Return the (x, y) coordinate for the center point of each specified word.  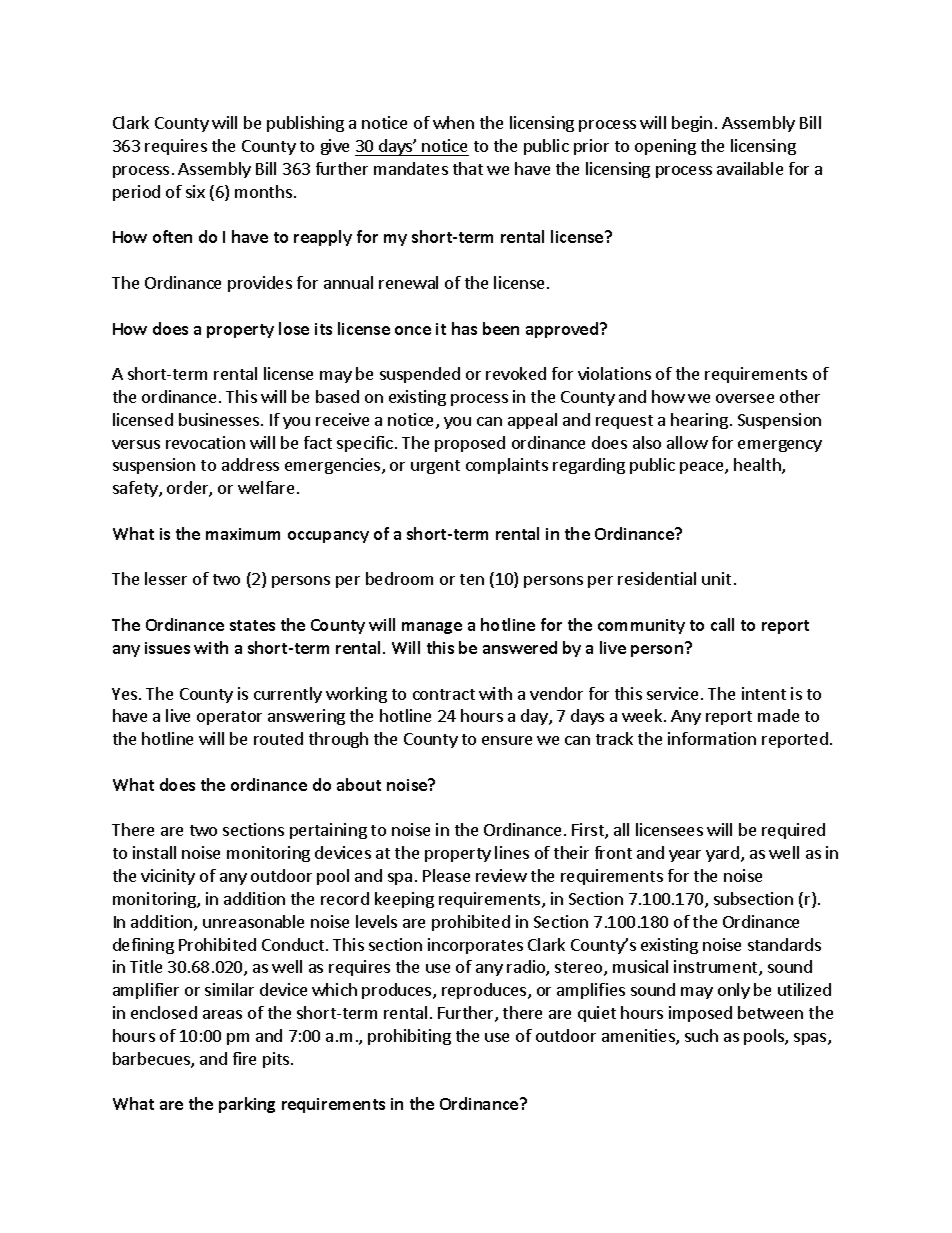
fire (244, 1058)
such (701, 1035)
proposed (470, 444)
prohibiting (409, 1037)
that (468, 168)
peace (703, 468)
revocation (205, 442)
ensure (507, 740)
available (750, 168)
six (195, 191)
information (712, 738)
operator (229, 718)
